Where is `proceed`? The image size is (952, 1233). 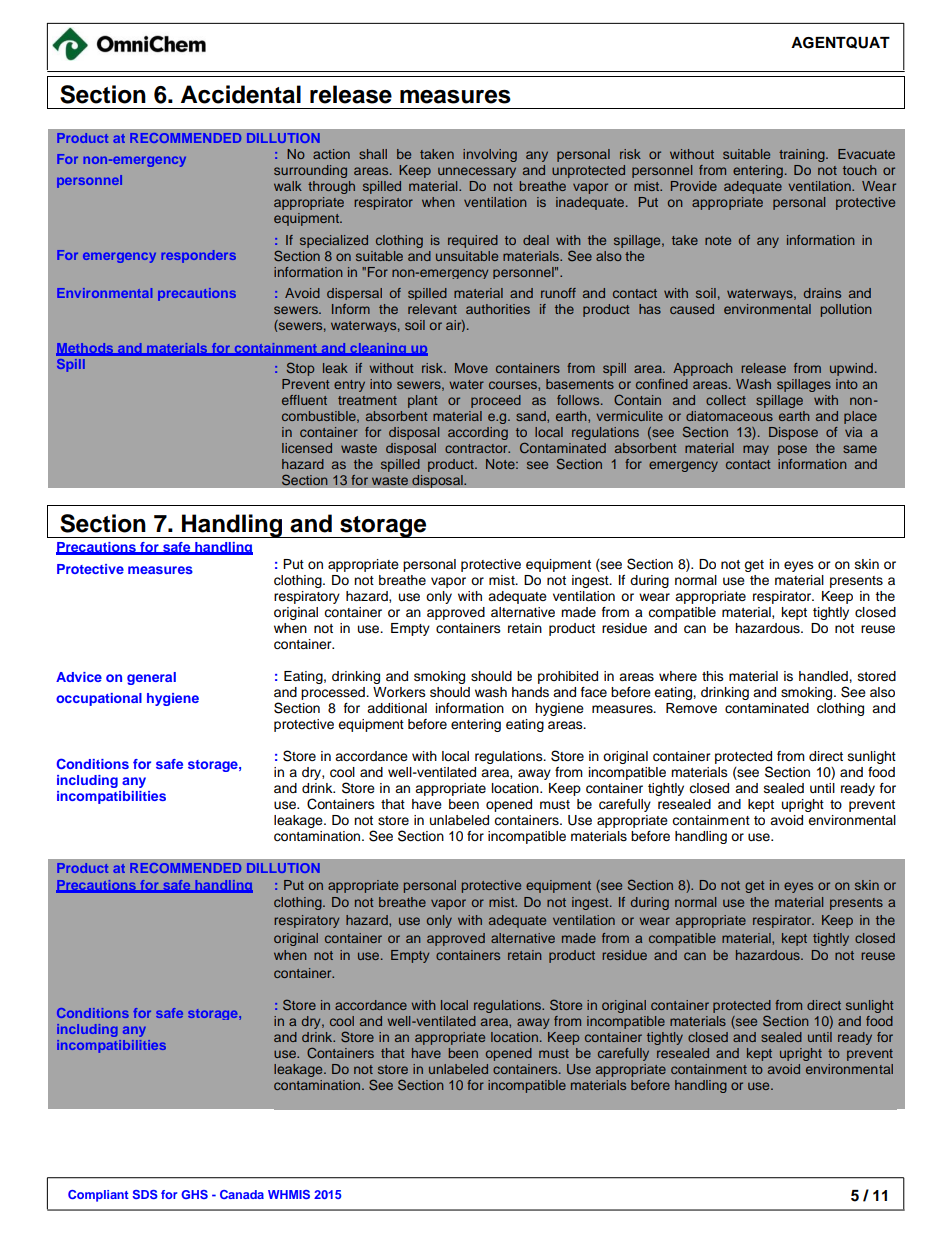
proceed is located at coordinates (496, 401).
